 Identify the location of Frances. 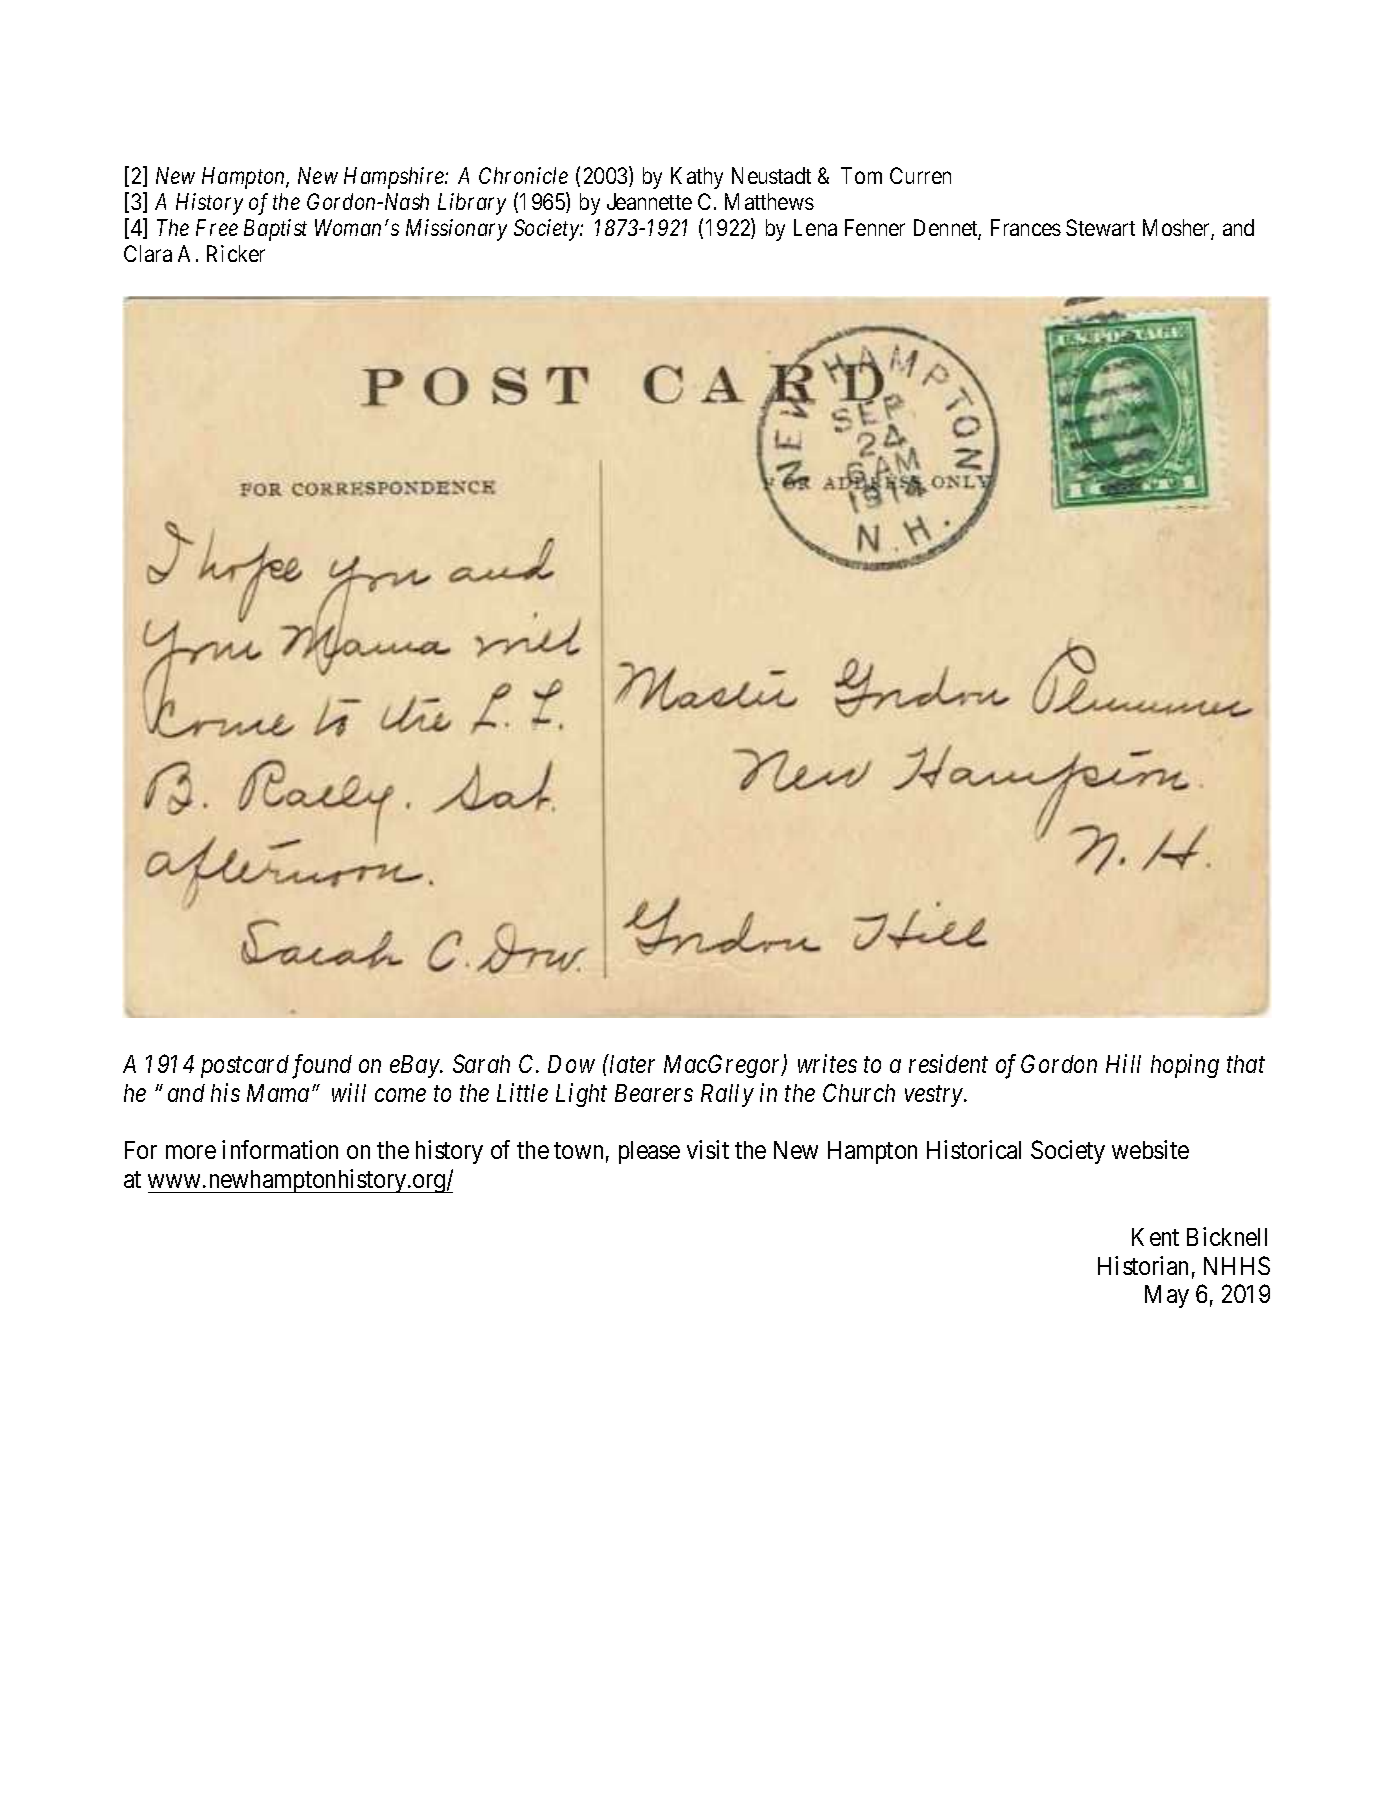
(1026, 227).
